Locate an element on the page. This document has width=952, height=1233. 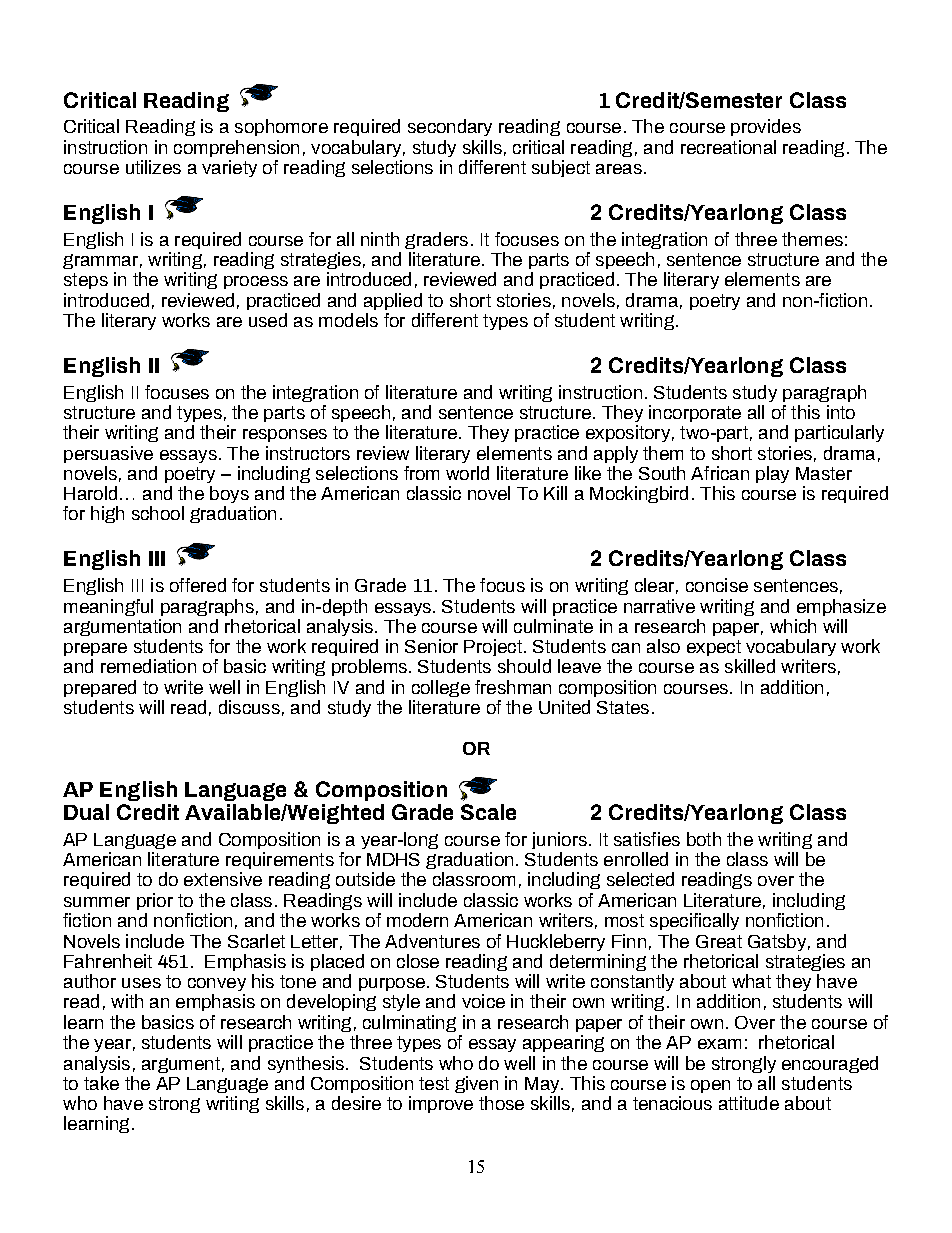
Senior is located at coordinates (431, 646).
